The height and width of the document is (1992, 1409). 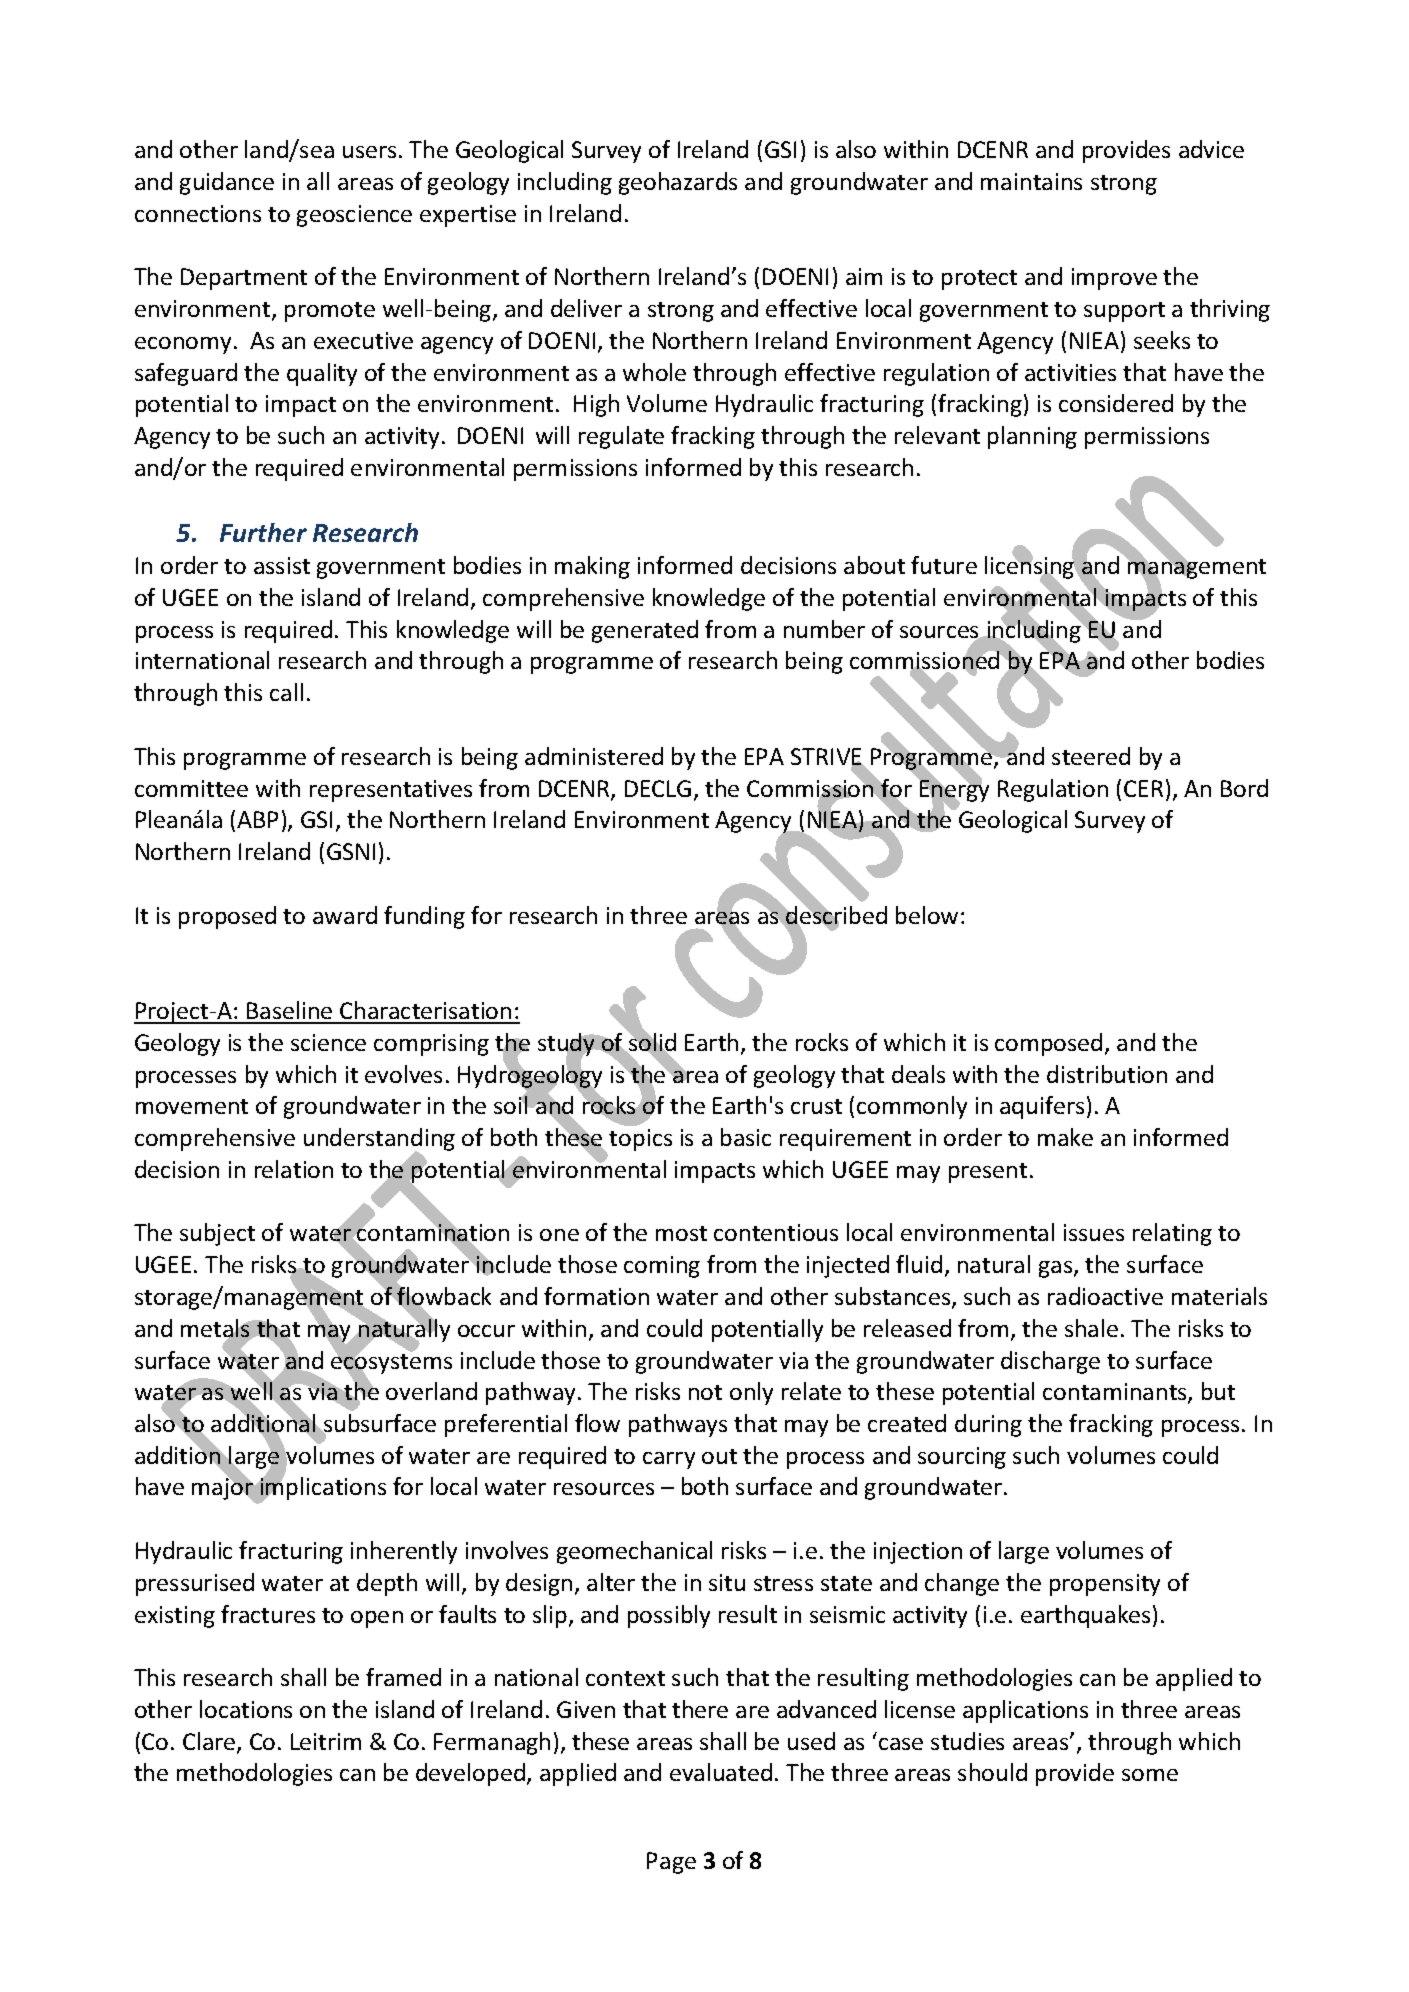 What do you see at coordinates (721, 1772) in the document?
I see `evaluated` at bounding box center [721, 1772].
